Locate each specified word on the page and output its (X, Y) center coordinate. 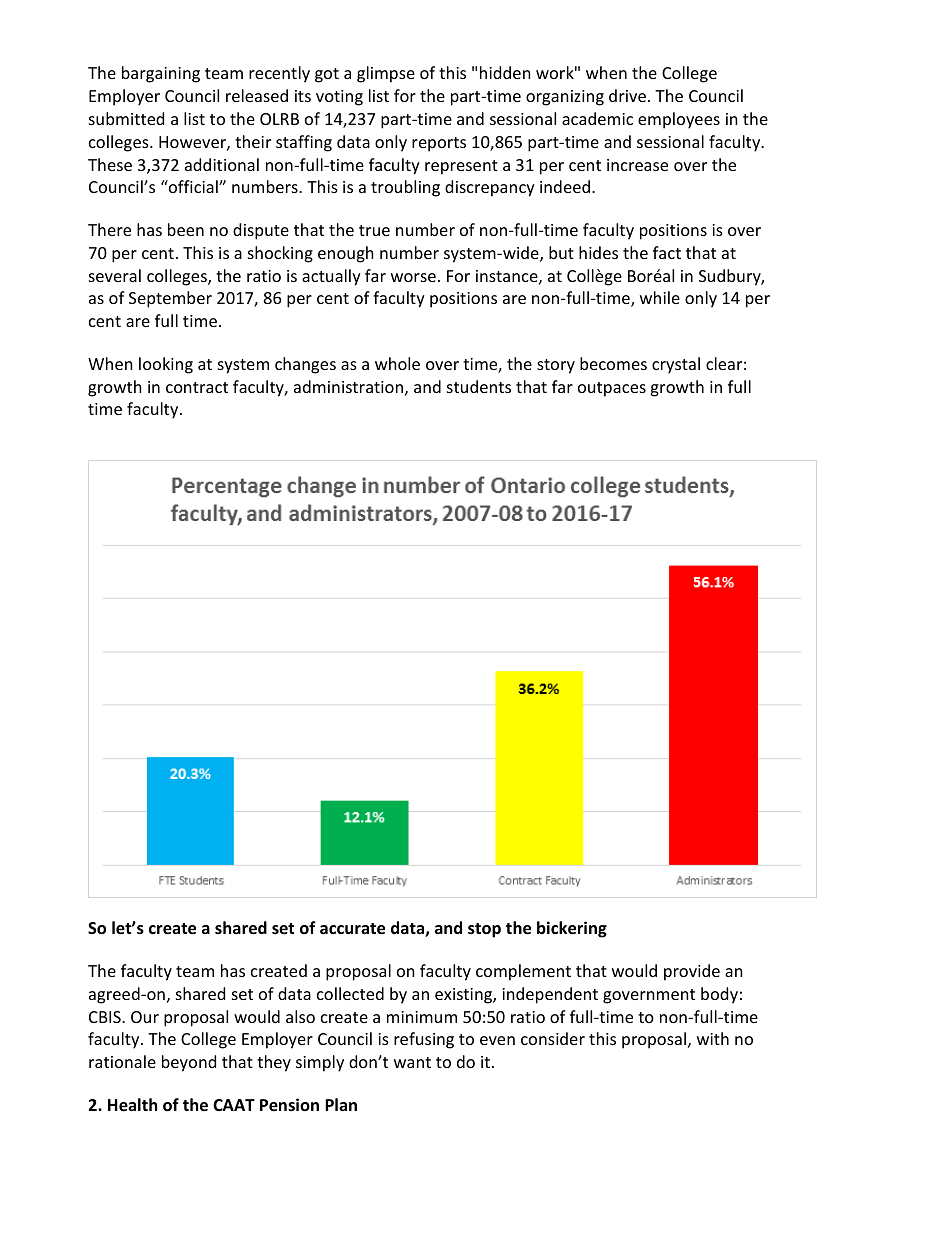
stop (484, 930)
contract (197, 387)
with (713, 1038)
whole (397, 363)
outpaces (612, 389)
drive (627, 95)
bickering (572, 929)
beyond (189, 1063)
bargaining (161, 74)
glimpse (386, 74)
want (412, 1062)
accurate (352, 929)
